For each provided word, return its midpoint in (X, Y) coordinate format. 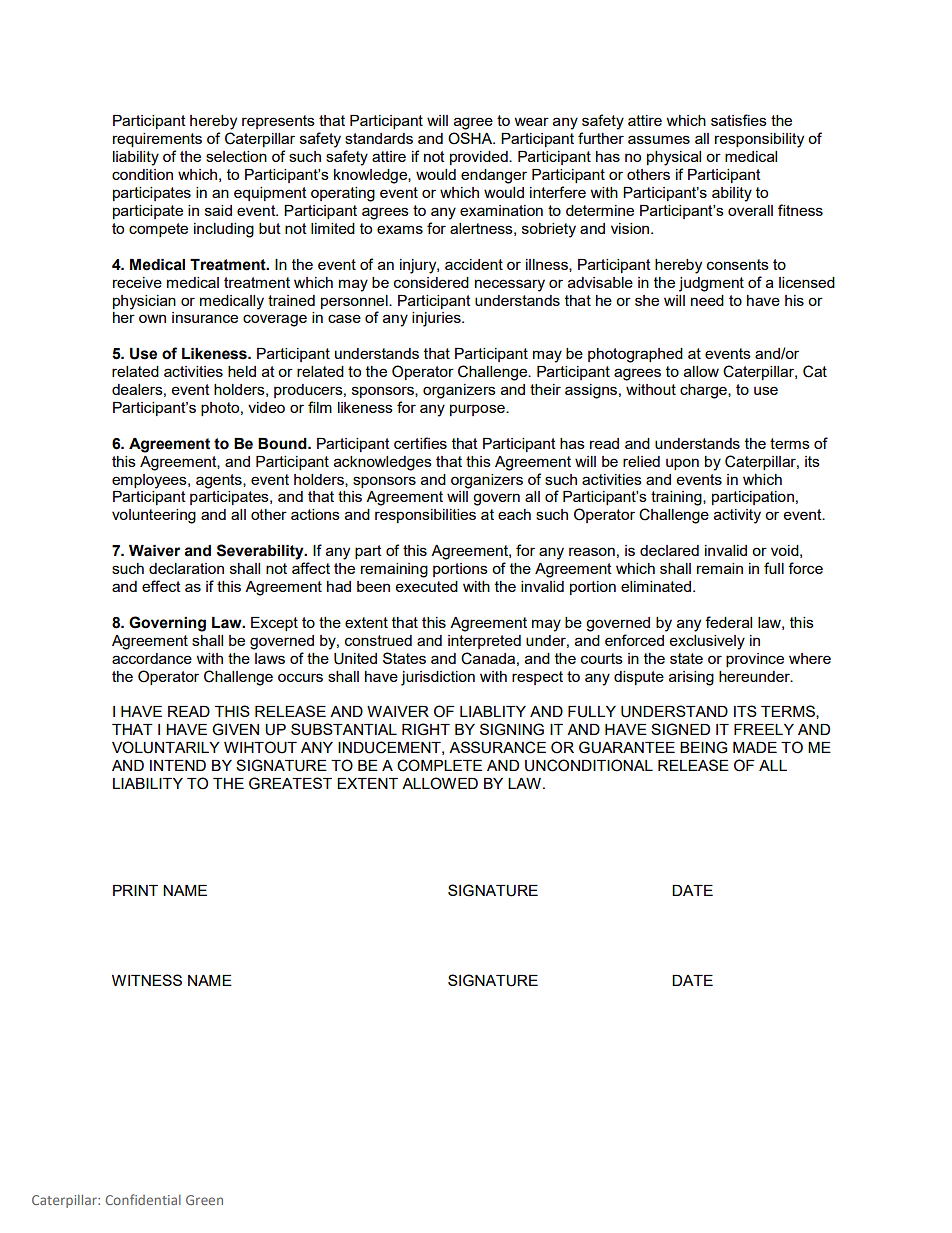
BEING (704, 747)
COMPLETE (439, 765)
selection (236, 156)
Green (204, 1200)
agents (220, 481)
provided (480, 158)
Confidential (143, 1199)
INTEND (178, 765)
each (514, 514)
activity (737, 516)
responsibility (759, 140)
